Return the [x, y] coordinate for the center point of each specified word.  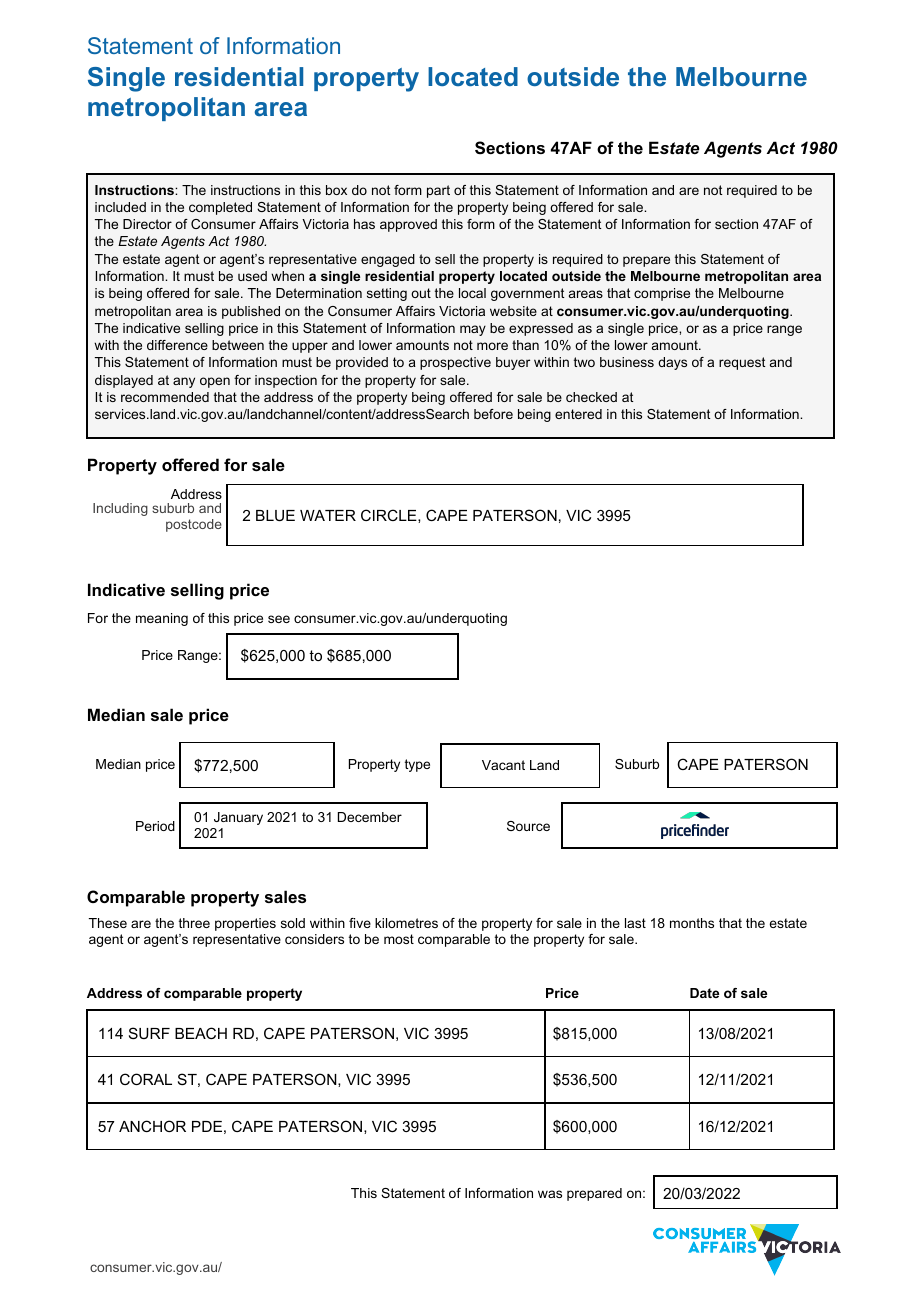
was [550, 1194]
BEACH [201, 1033]
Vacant [503, 765]
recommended [165, 397]
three [194, 923]
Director [147, 224]
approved [408, 225]
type [417, 765]
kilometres [406, 923]
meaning [162, 619]
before [493, 414]
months [692, 923]
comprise [662, 294]
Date [704, 993]
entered [578, 414]
